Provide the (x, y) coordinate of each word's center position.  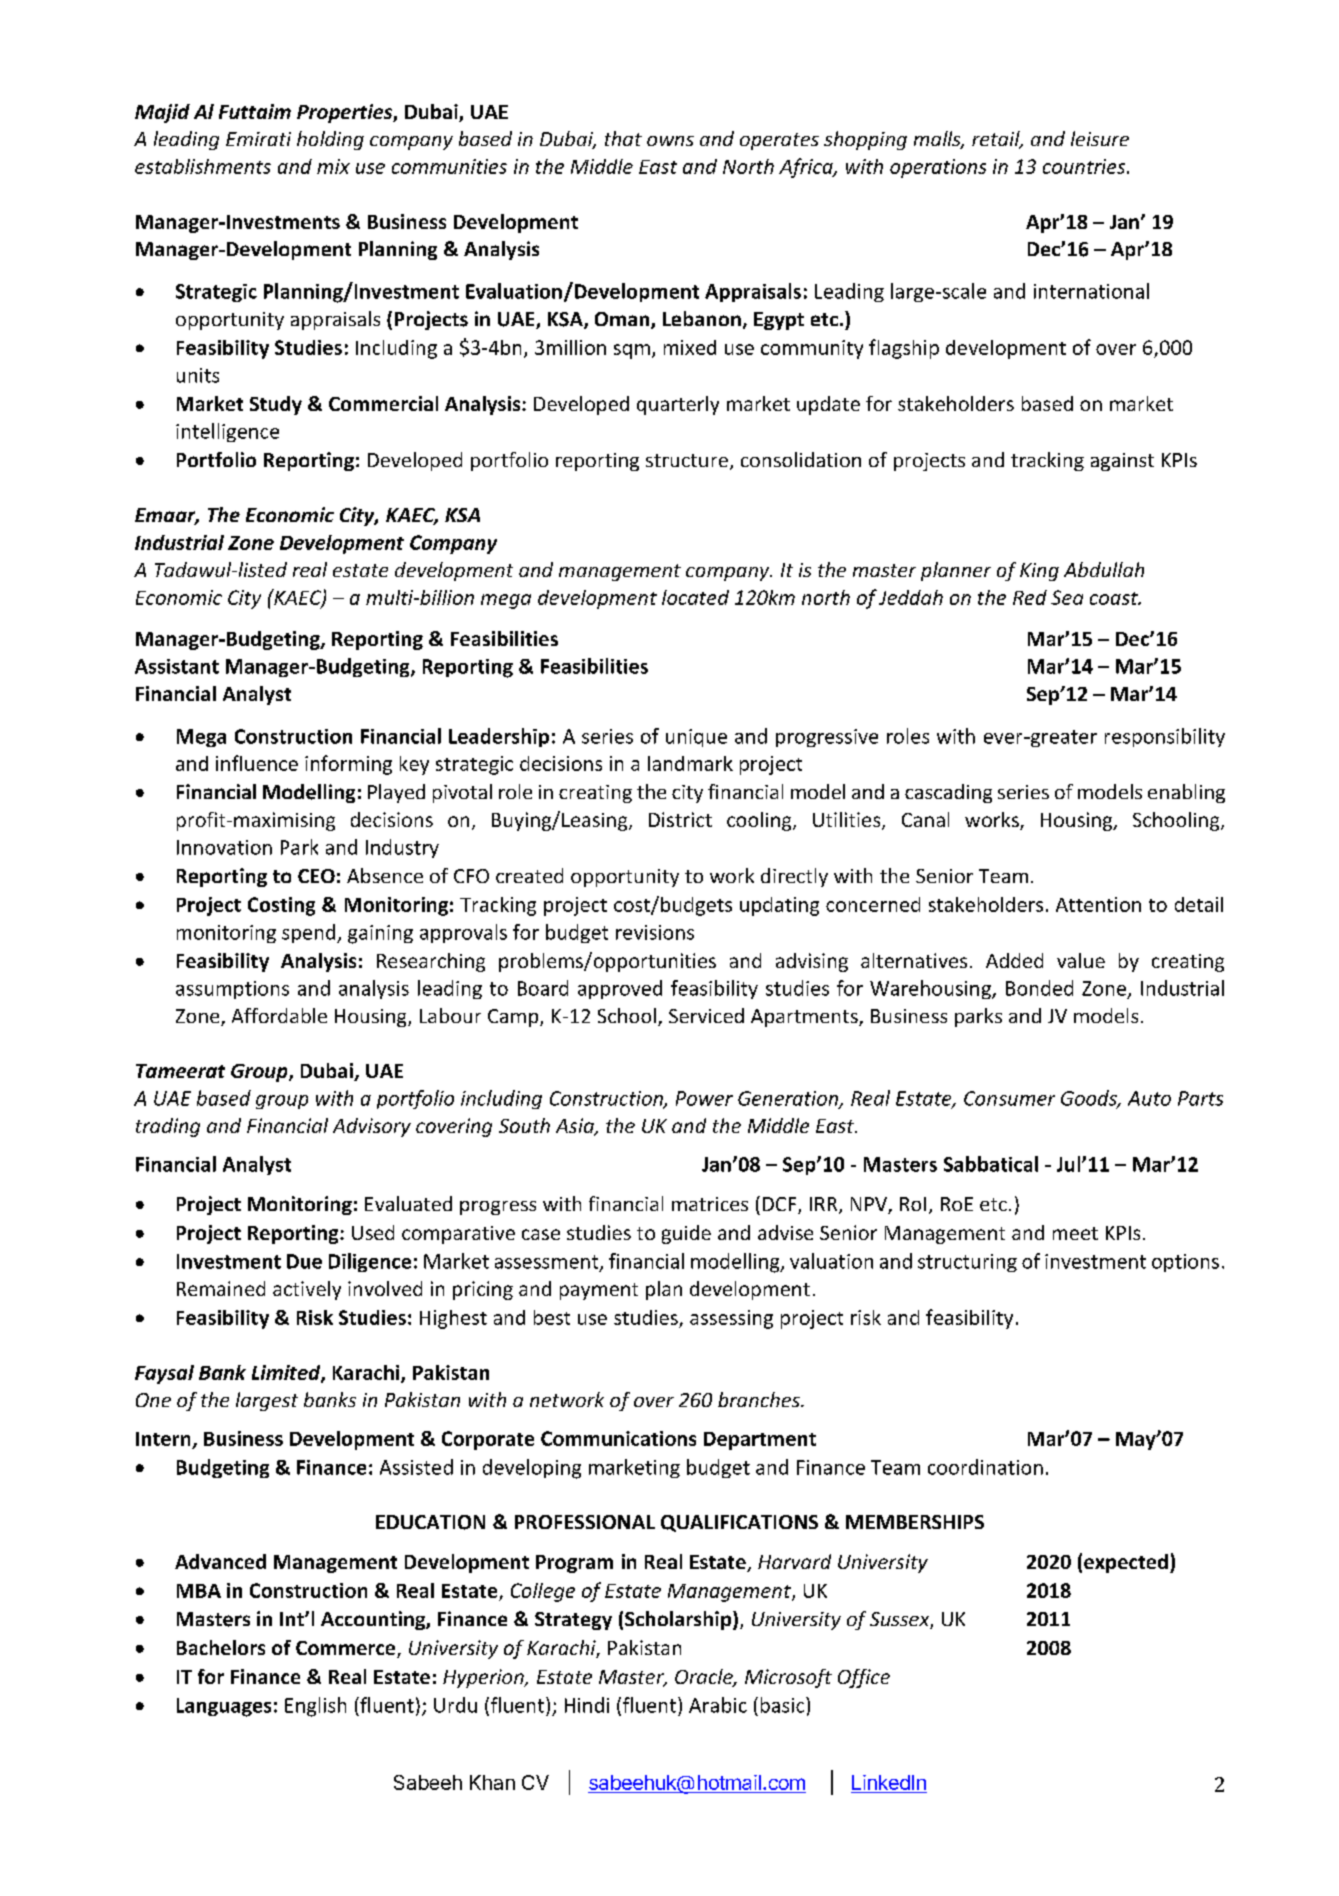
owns (670, 141)
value (1081, 960)
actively (307, 1290)
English (315, 1707)
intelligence (227, 432)
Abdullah (1104, 569)
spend (310, 933)
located (695, 597)
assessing (731, 1319)
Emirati (258, 139)
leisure (1100, 138)
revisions (655, 932)
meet (1075, 1233)
